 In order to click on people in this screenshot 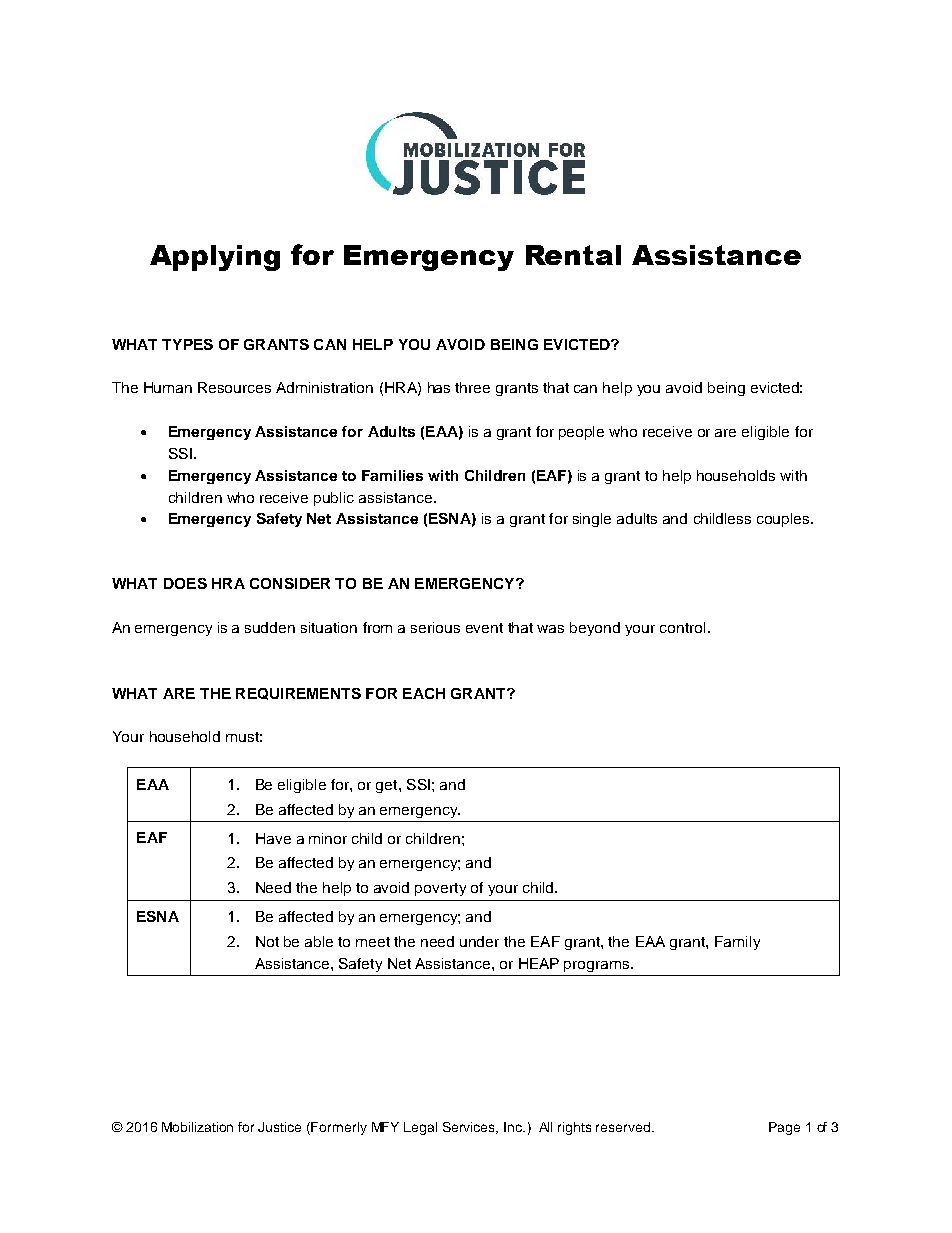, I will do `click(581, 433)`.
